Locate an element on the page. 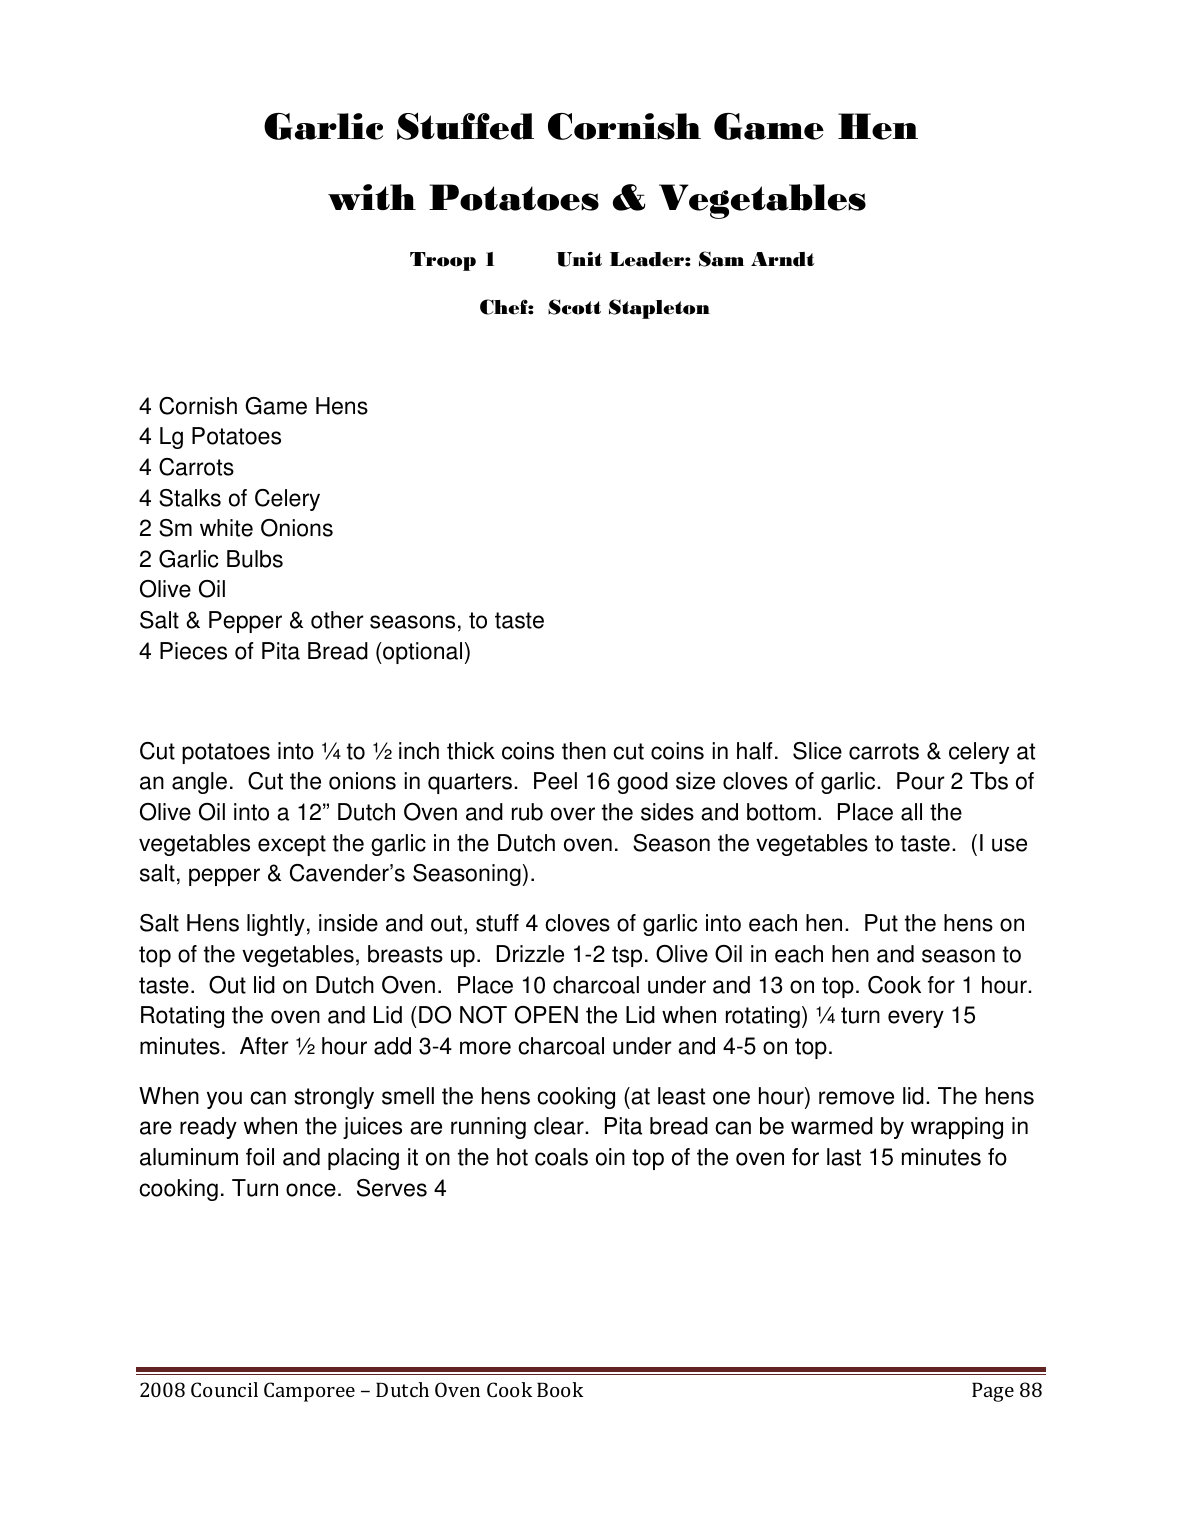  Arndt is located at coordinates (783, 259).
